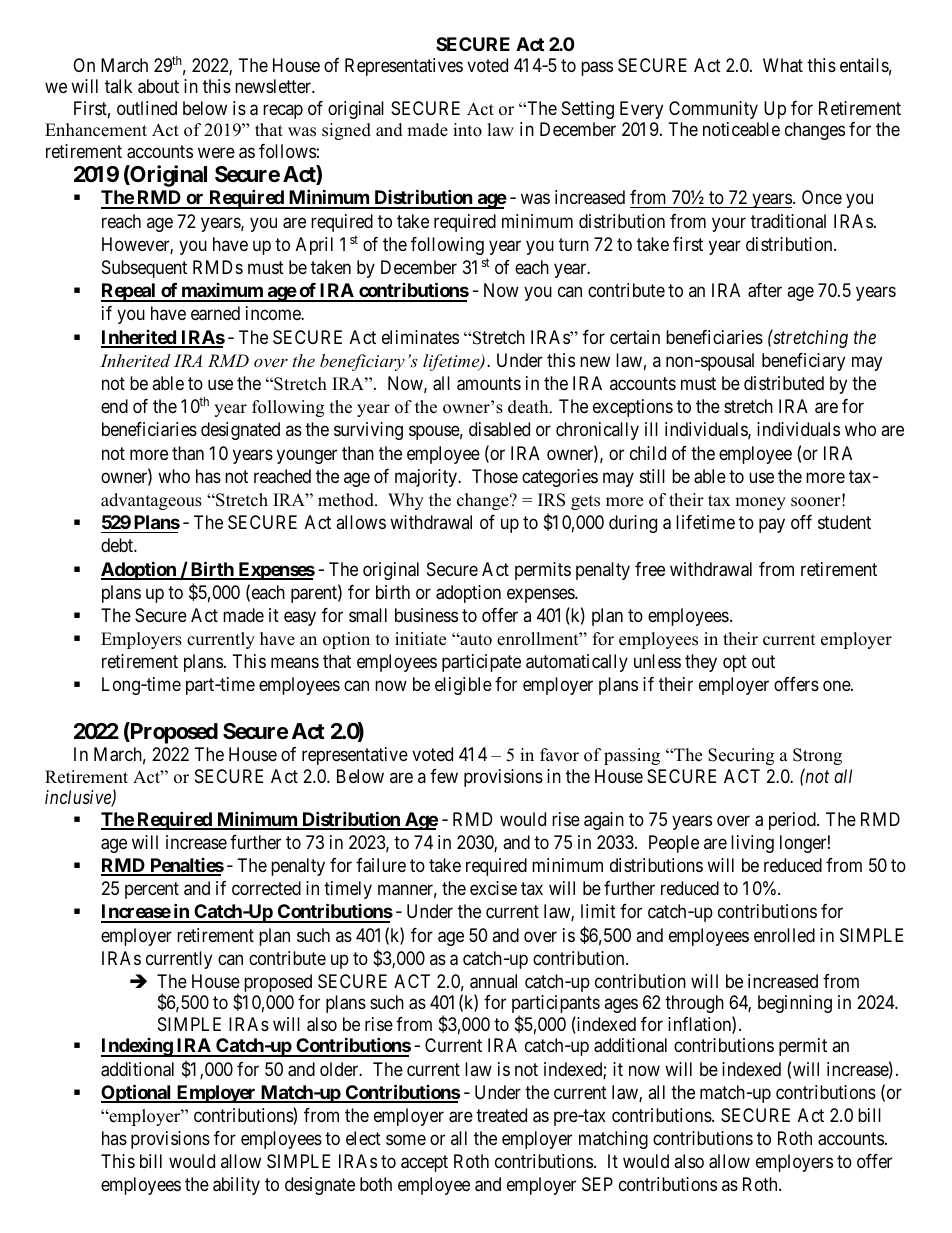 The width and height of the screenshot is (952, 1233). Describe the element at coordinates (701, 663) in the screenshot. I see `they` at that location.
